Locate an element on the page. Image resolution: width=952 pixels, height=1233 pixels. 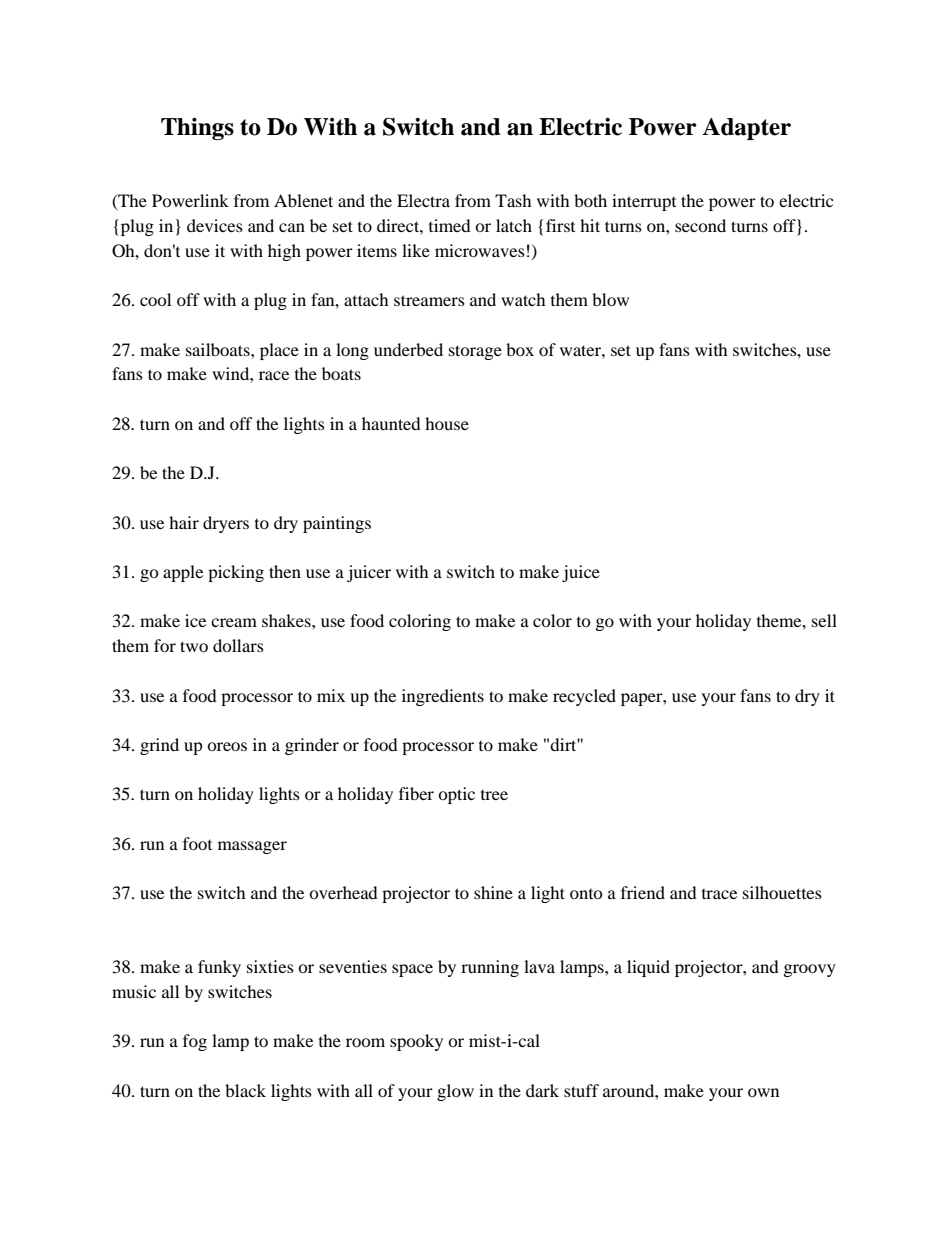
ingredients is located at coordinates (443, 697).
